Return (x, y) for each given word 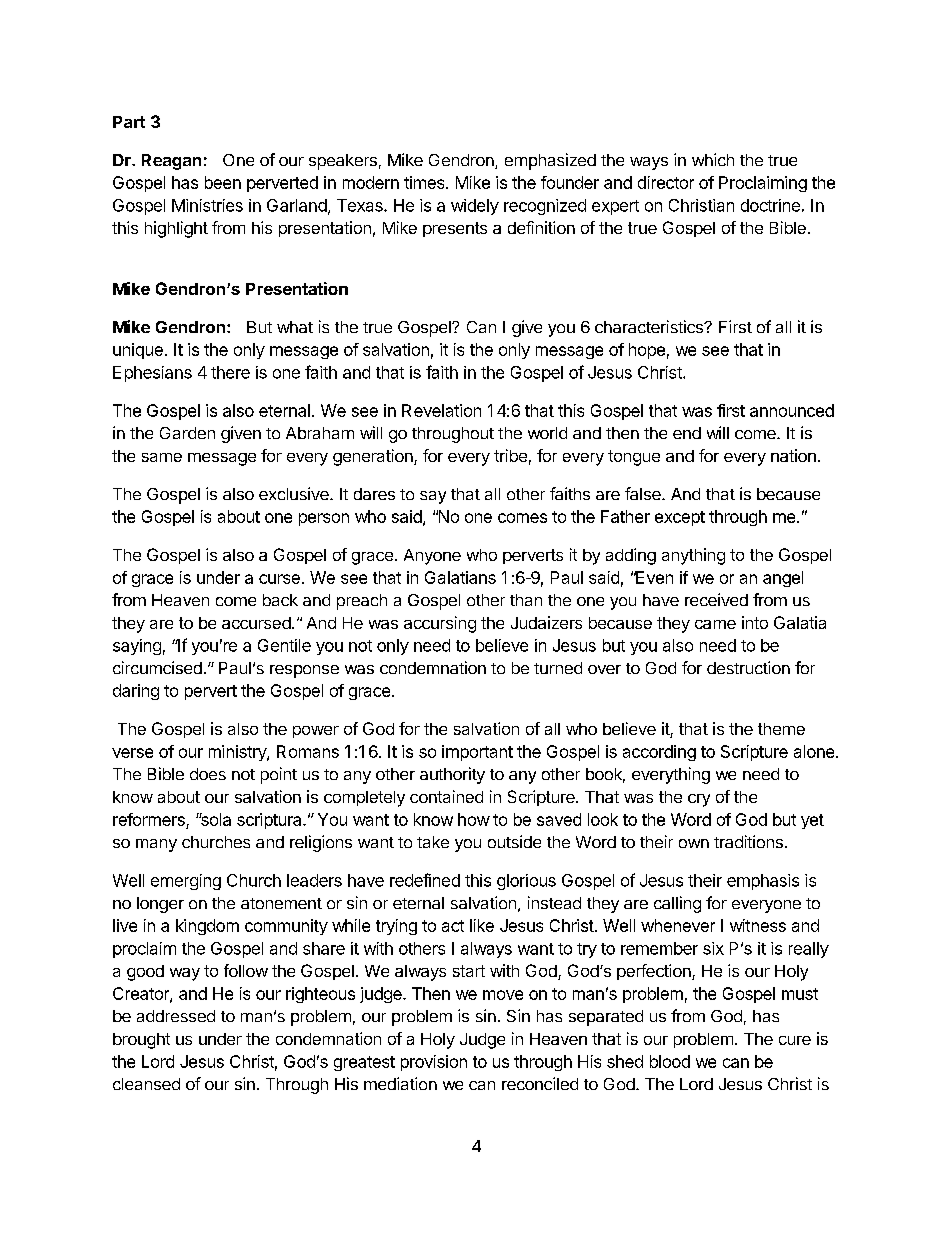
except (680, 518)
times (425, 182)
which (713, 159)
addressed (176, 1016)
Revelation (441, 410)
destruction (748, 667)
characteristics (650, 326)
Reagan (171, 162)
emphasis (763, 882)
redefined (425, 880)
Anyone (432, 557)
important (477, 753)
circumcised (157, 667)
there (230, 372)
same (162, 457)
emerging (186, 882)
